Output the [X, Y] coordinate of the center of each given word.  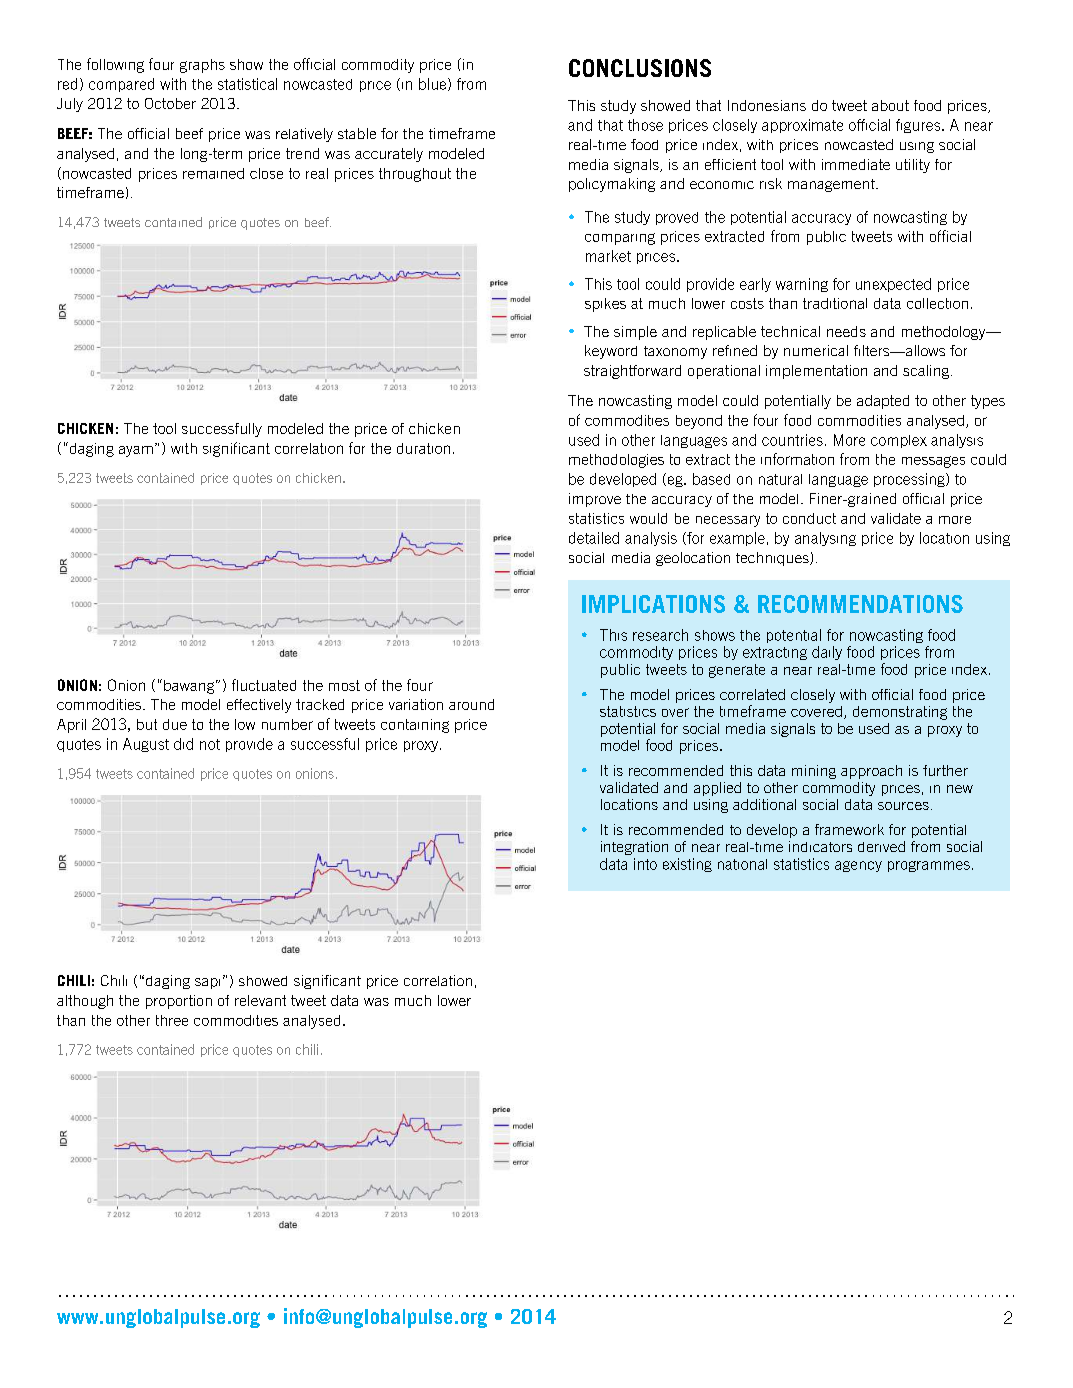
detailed [594, 538]
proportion [179, 1002]
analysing [825, 539]
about [890, 105]
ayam [136, 451]
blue [434, 84]
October [170, 103]
